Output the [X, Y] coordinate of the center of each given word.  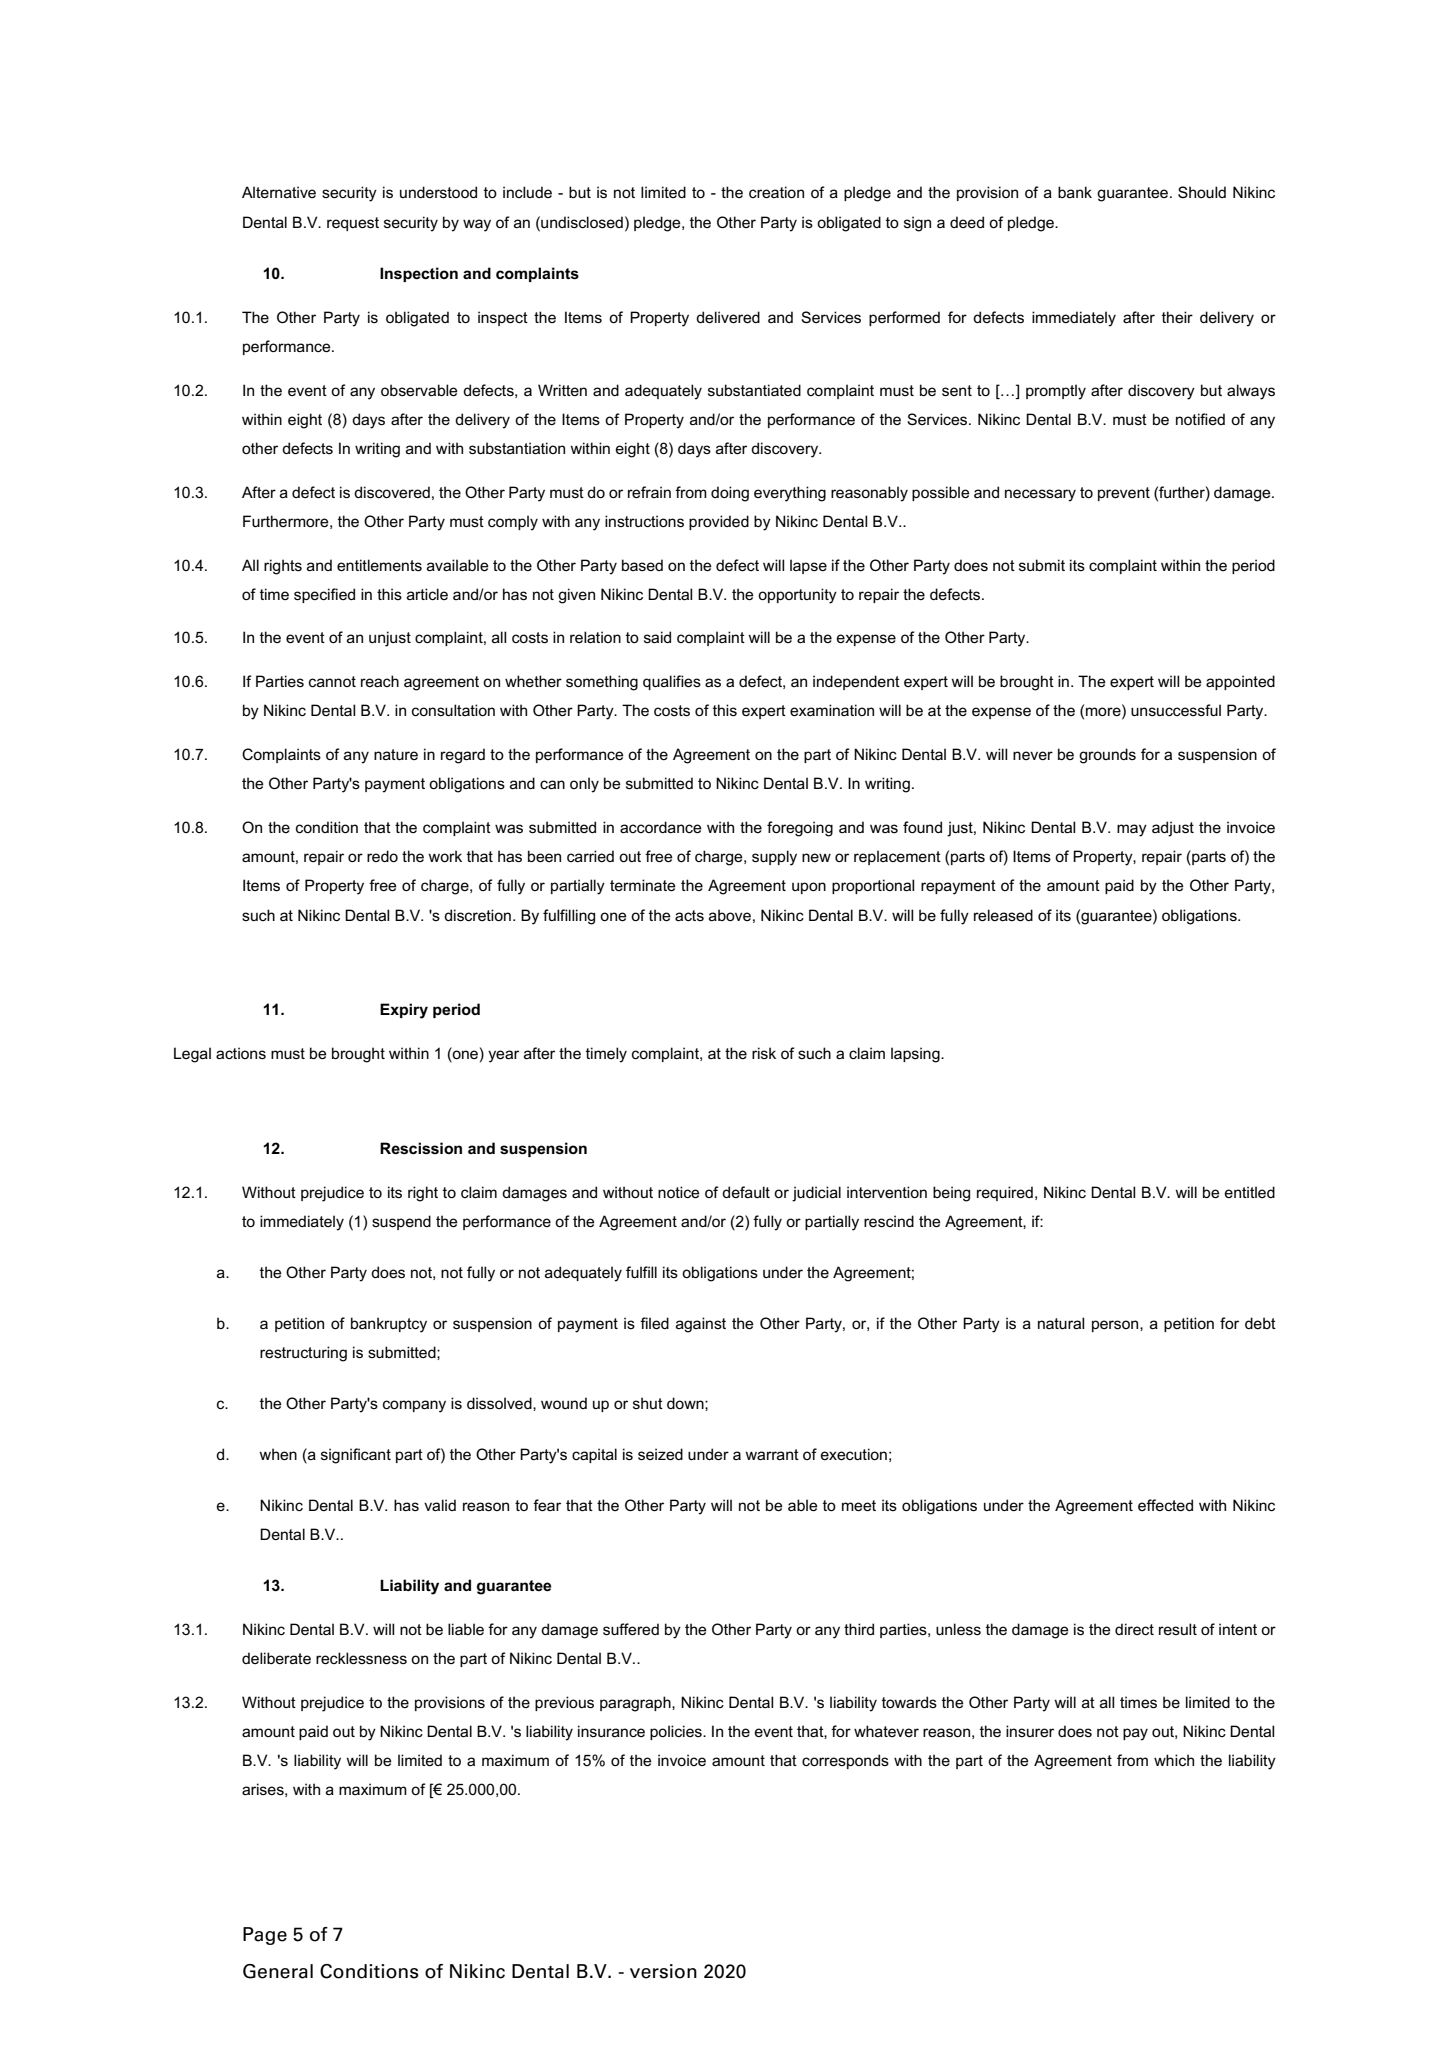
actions [241, 1053]
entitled [1250, 1192]
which [1174, 1760]
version [663, 1971]
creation [776, 192]
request [353, 224]
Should [1202, 192]
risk [764, 1053]
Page [265, 1936]
